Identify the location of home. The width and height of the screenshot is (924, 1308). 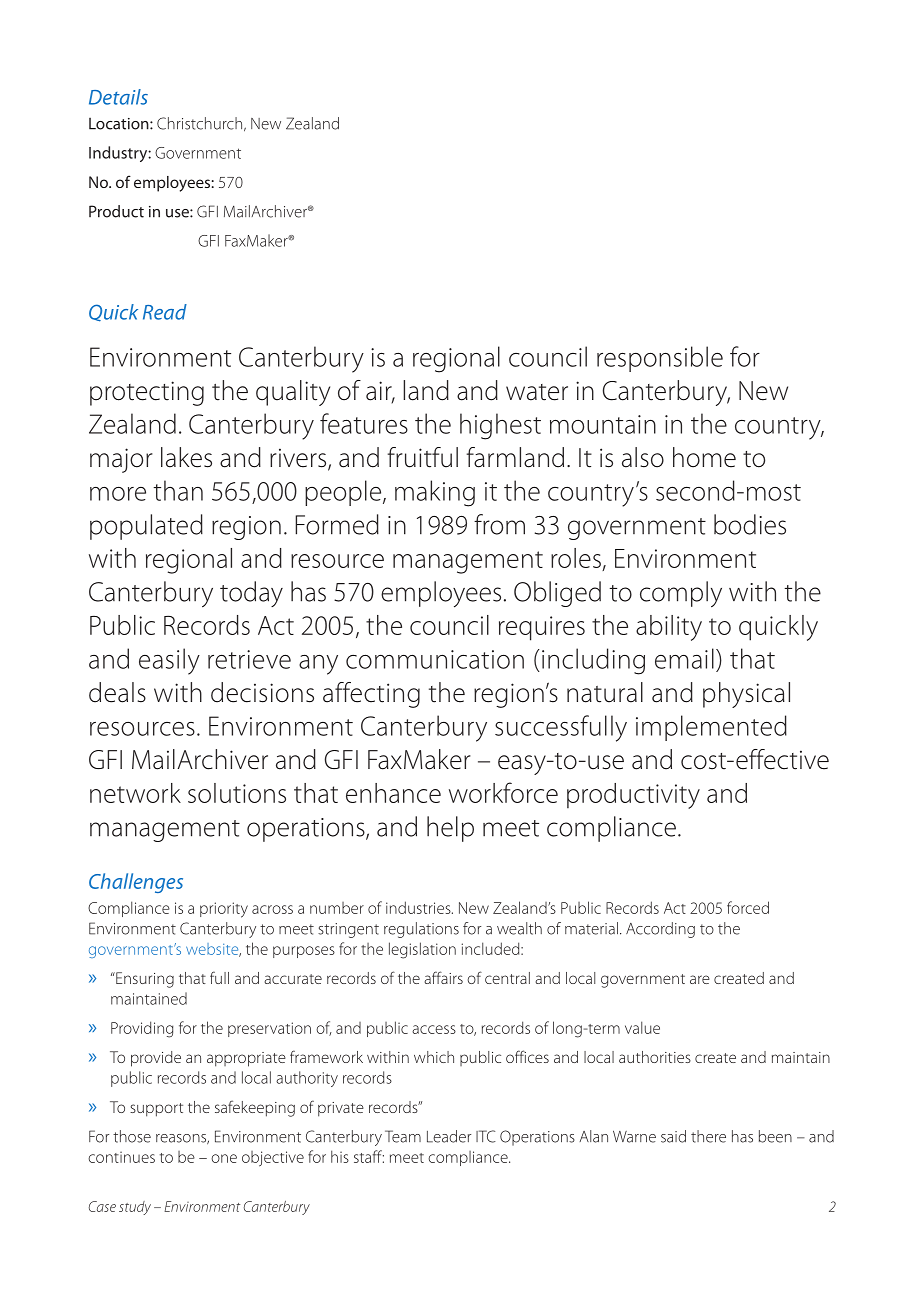
(704, 457).
